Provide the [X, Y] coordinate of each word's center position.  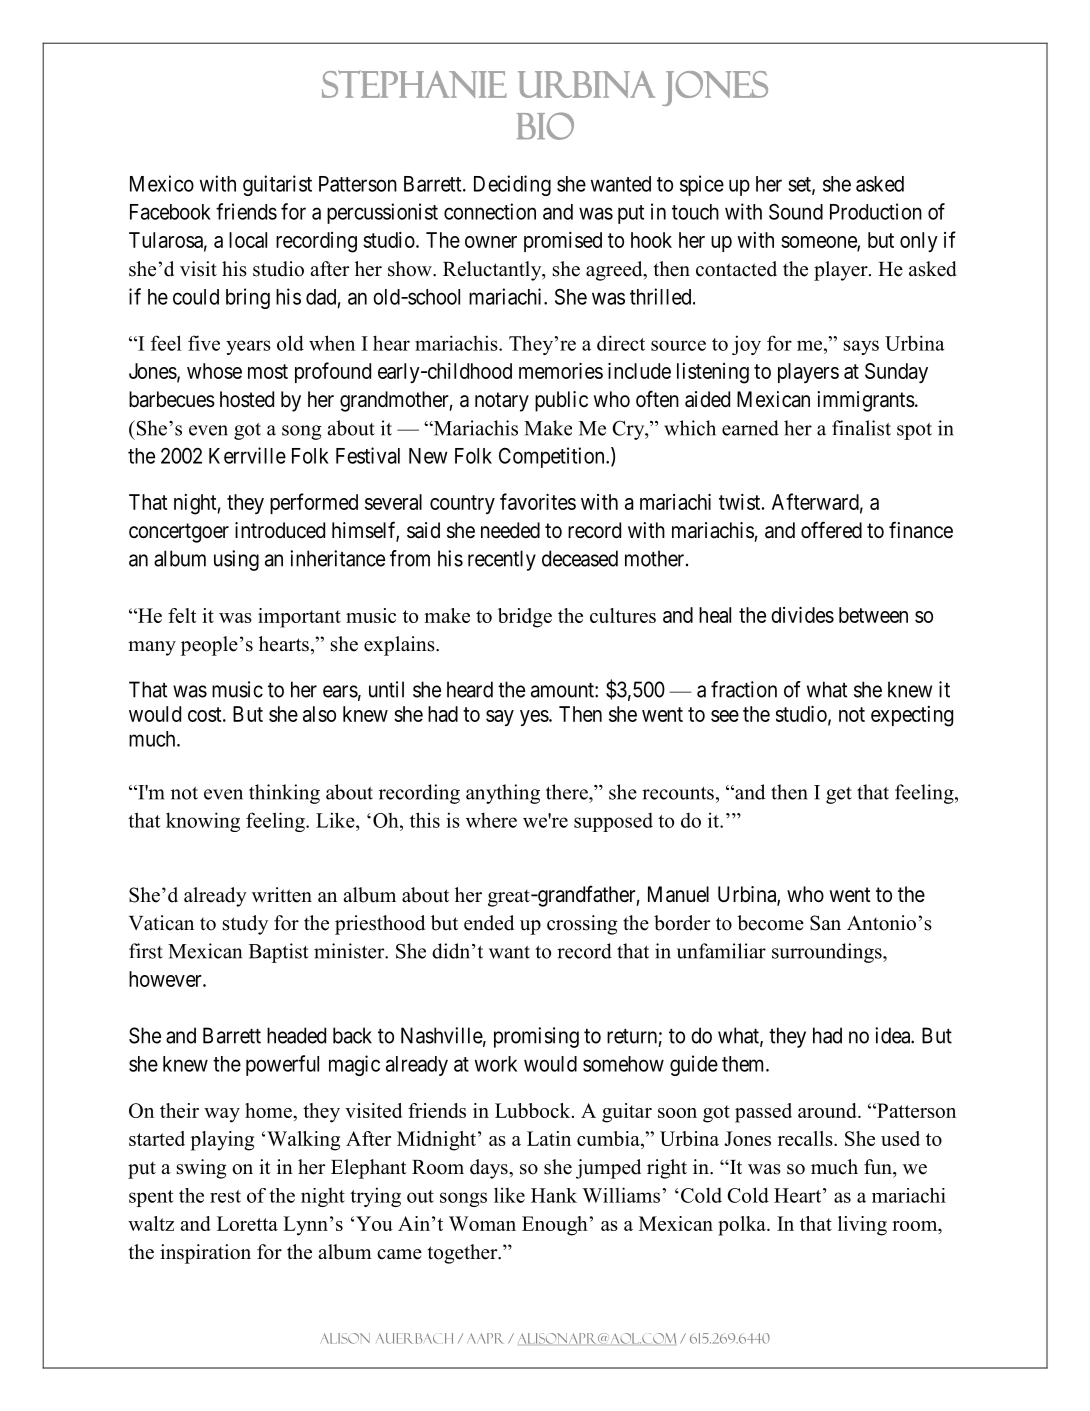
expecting [912, 716]
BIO [545, 126]
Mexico [162, 183]
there [568, 792]
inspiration [205, 1254]
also [319, 714]
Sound [796, 211]
